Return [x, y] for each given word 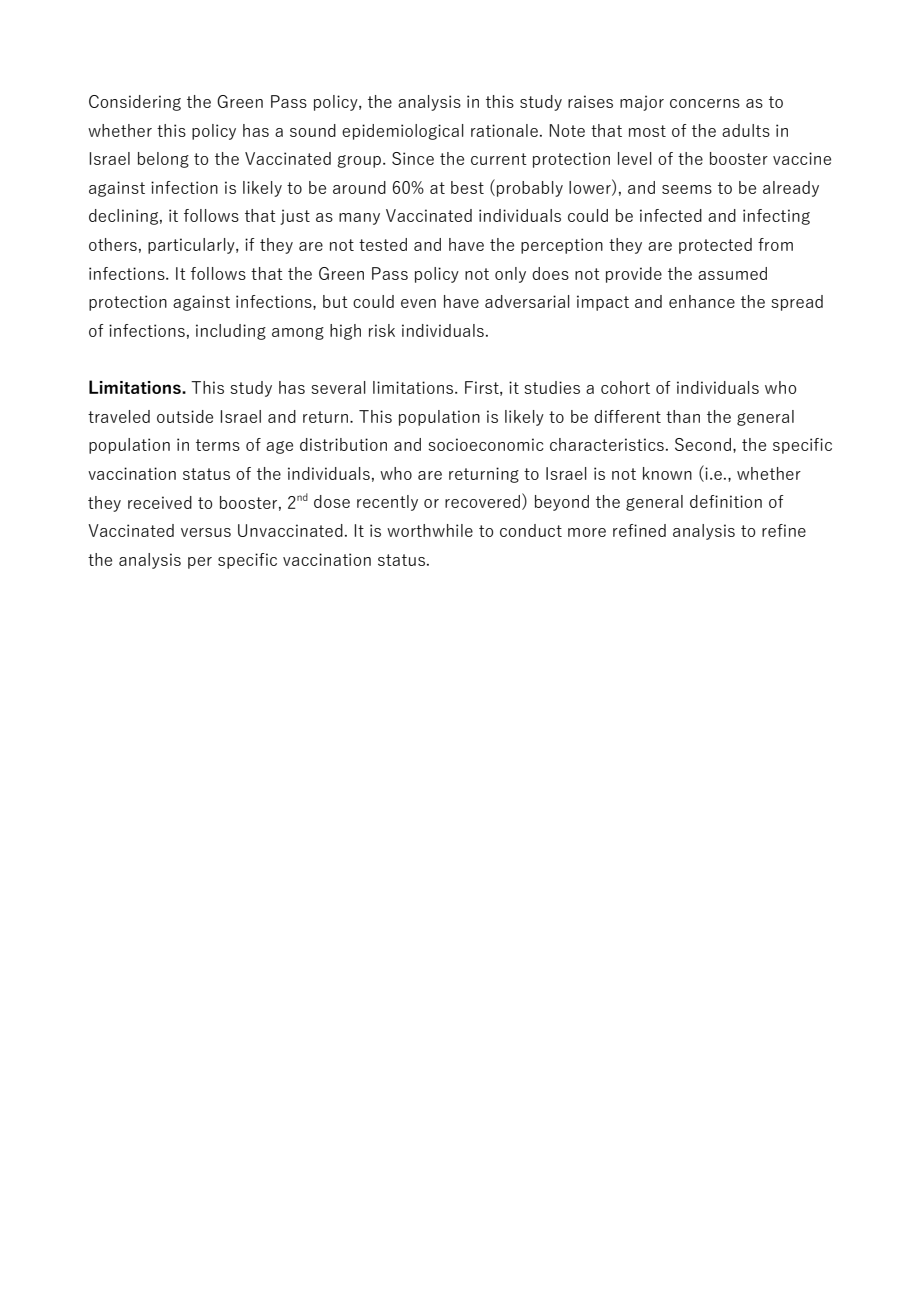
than [683, 416]
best [467, 187]
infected [671, 215]
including [231, 332]
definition [726, 501]
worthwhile [430, 530]
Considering [135, 103]
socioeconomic [486, 444]
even [418, 303]
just [295, 217]
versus [206, 532]
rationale [504, 130]
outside [185, 416]
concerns [705, 103]
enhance [702, 301]
